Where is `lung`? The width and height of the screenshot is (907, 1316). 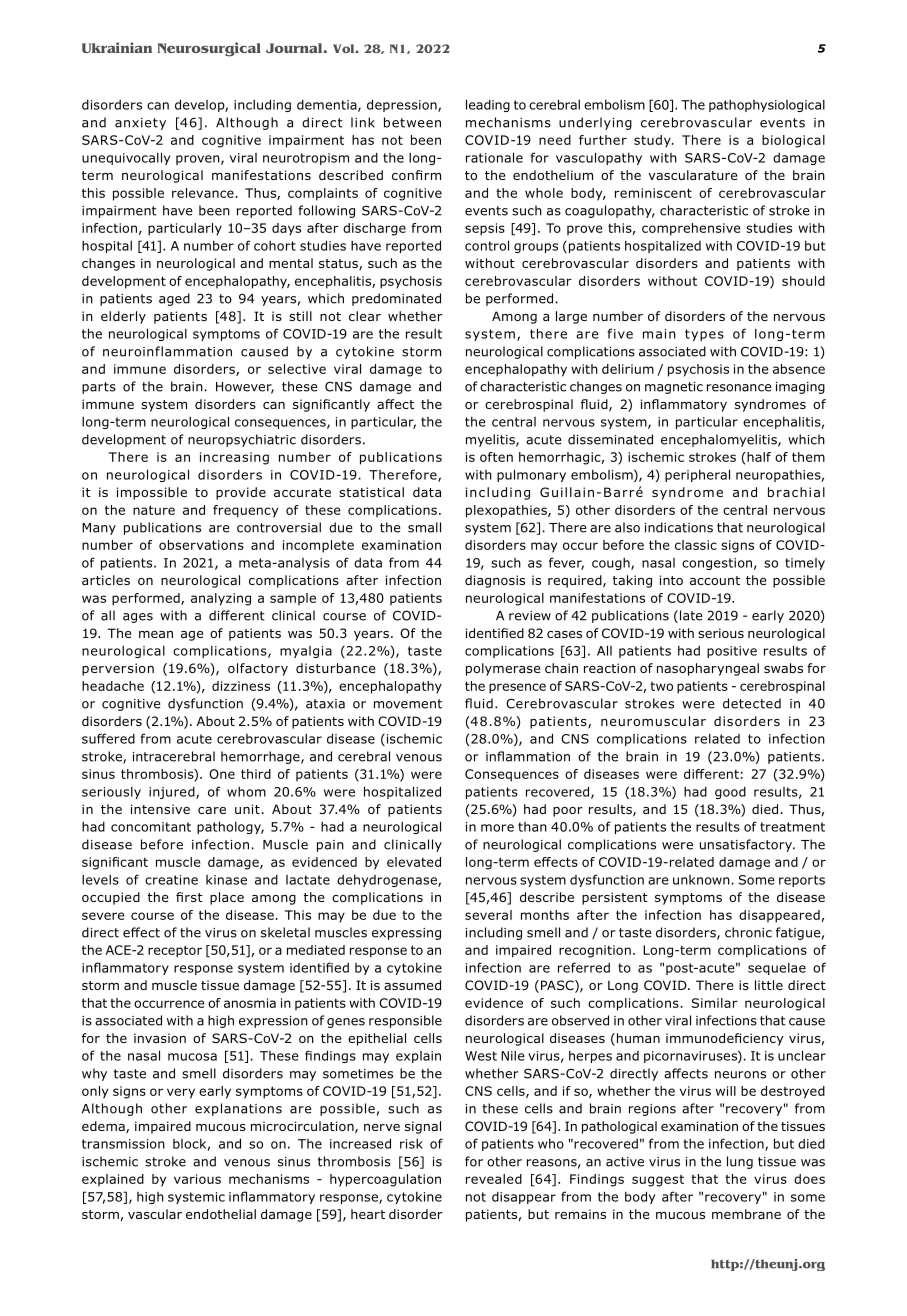 lung is located at coordinates (740, 1162).
